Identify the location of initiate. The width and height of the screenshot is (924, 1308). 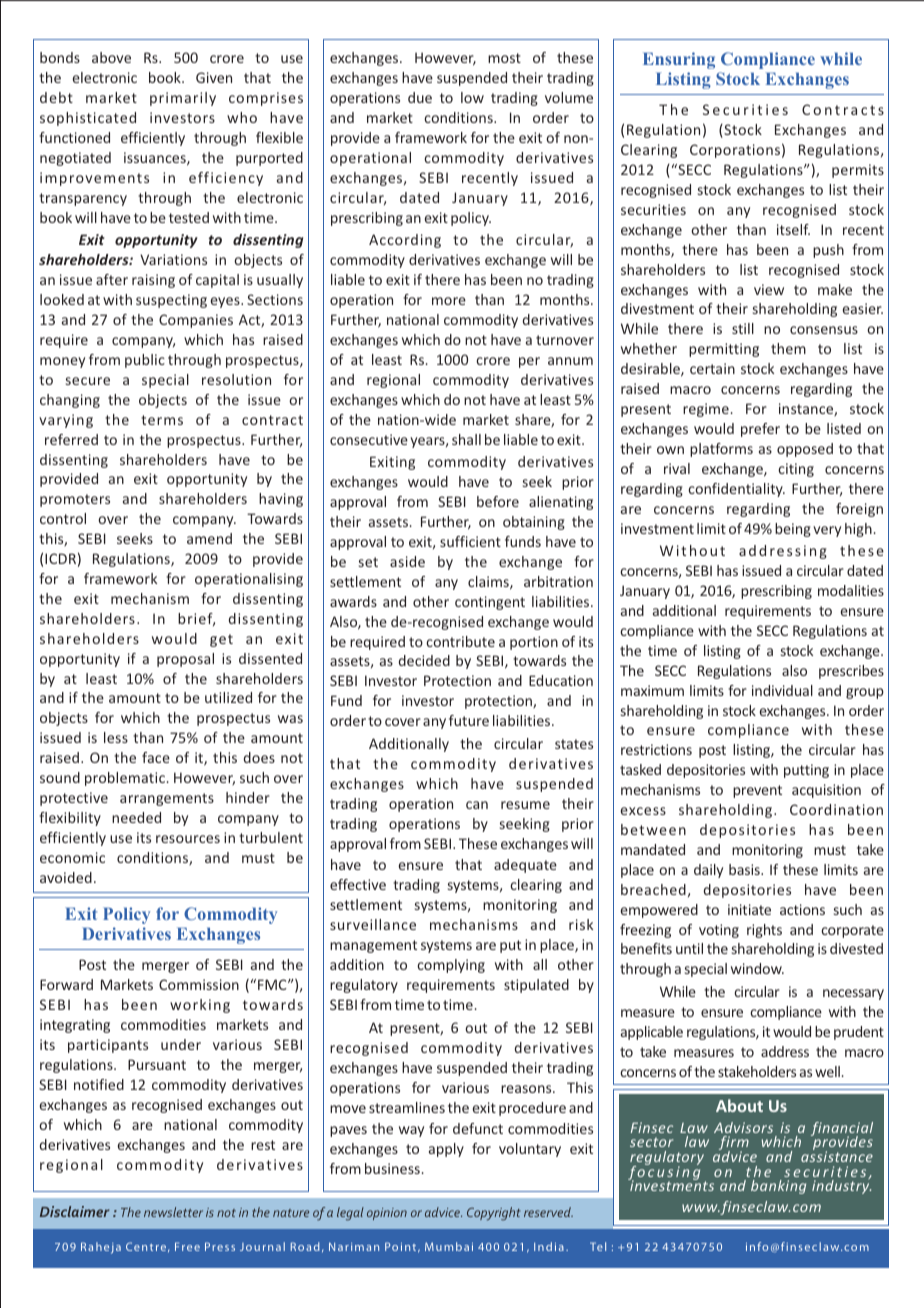
(749, 909).
